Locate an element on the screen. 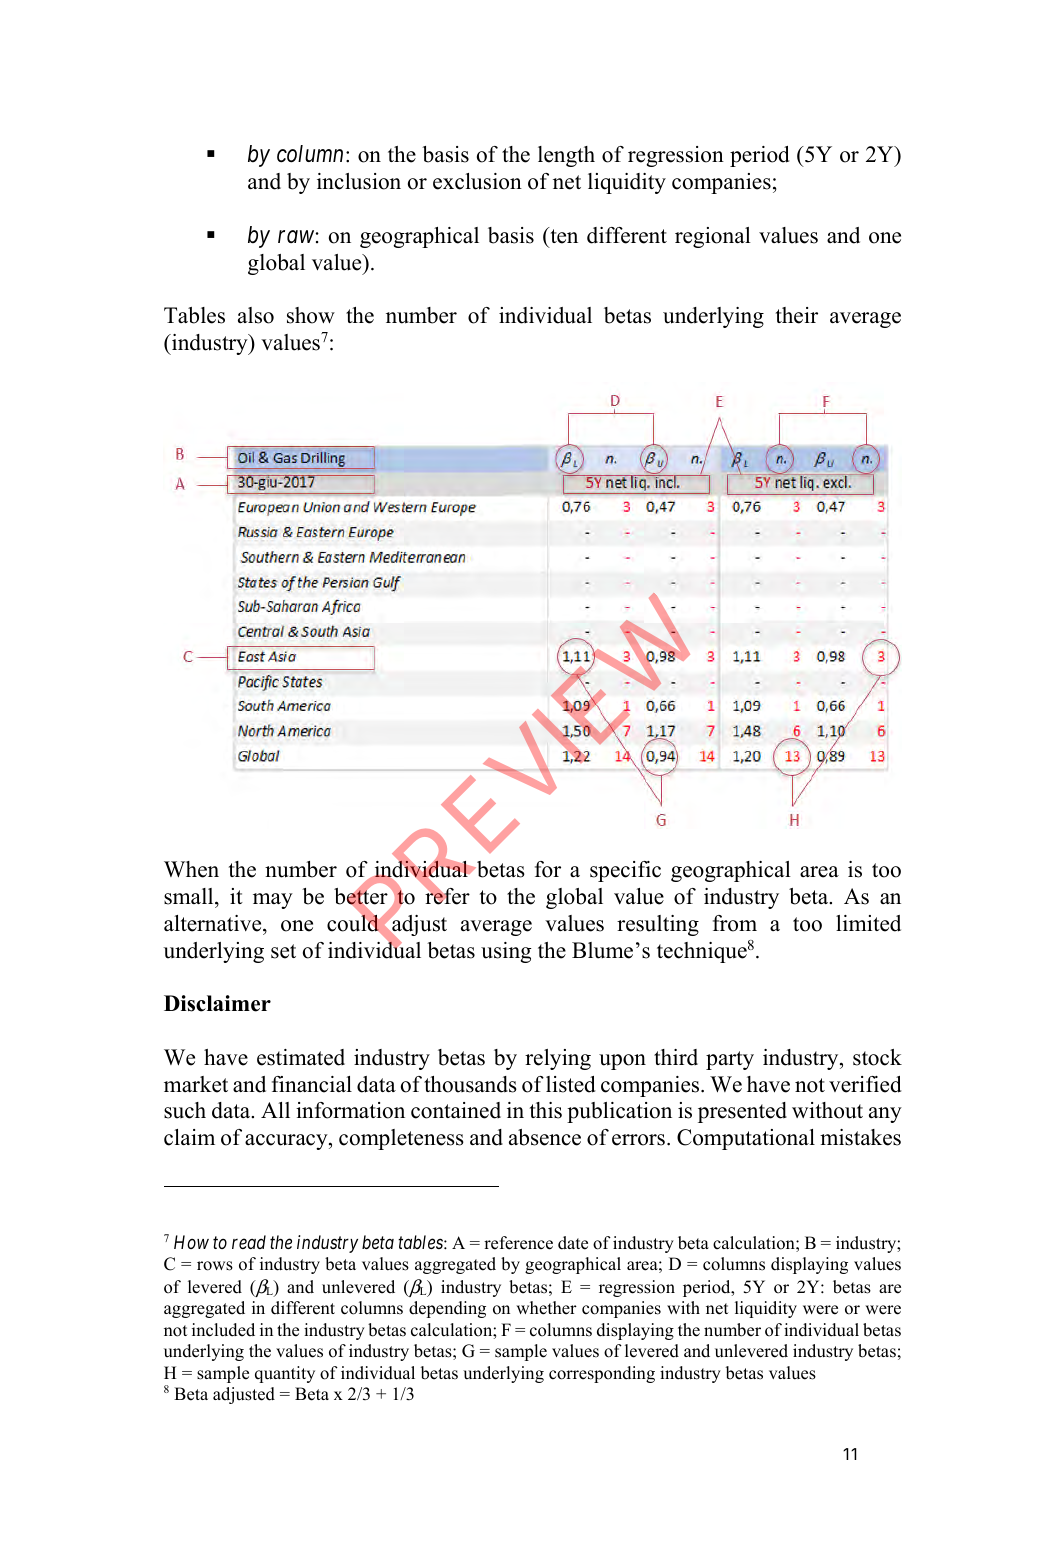  from is located at coordinates (735, 923).
